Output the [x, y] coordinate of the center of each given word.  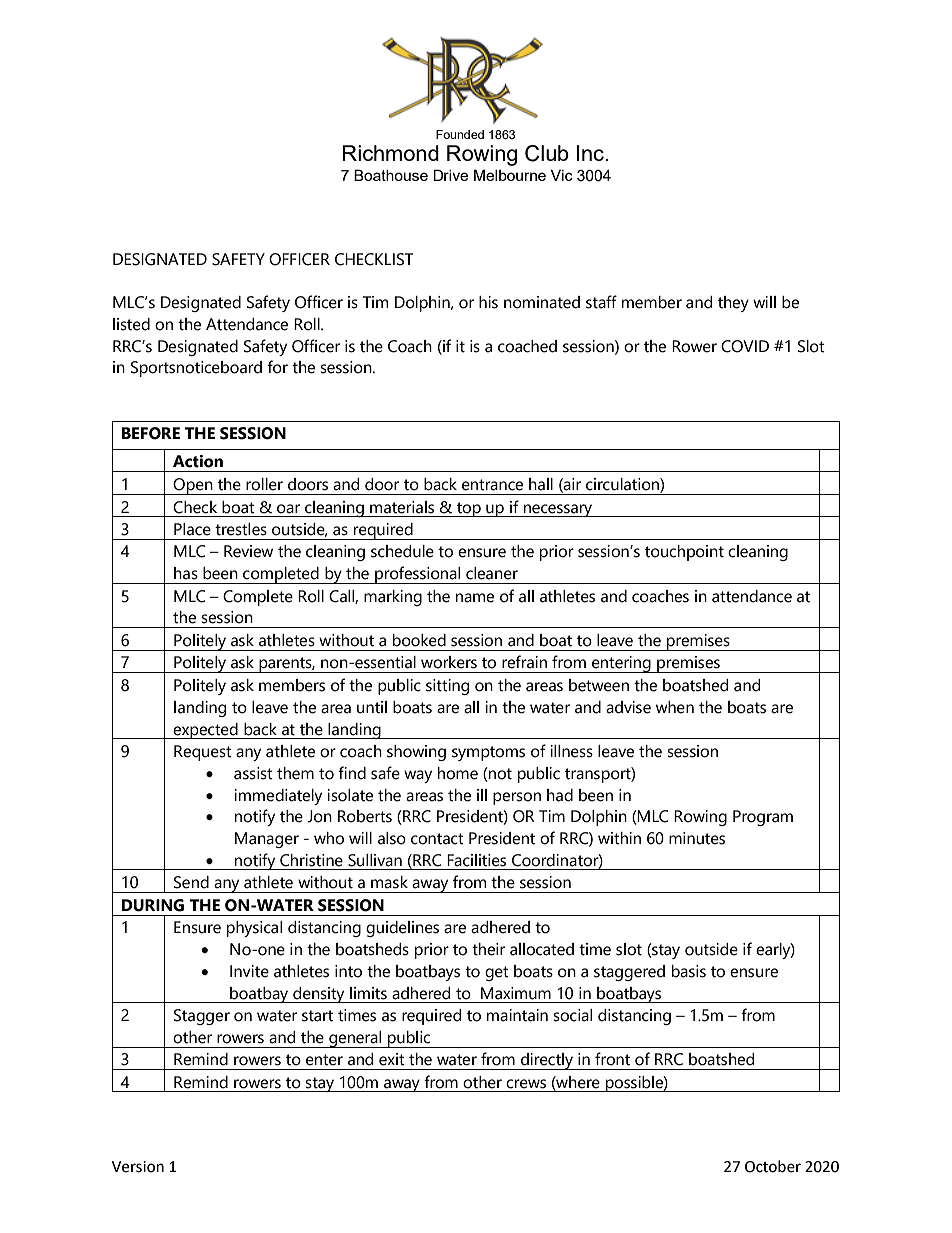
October [773, 1166]
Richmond [391, 153]
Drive [450, 175]
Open [193, 486]
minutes [697, 838]
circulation [623, 484]
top [469, 509]
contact [437, 839]
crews [526, 1084]
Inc [590, 153]
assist [253, 773]
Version [138, 1167]
